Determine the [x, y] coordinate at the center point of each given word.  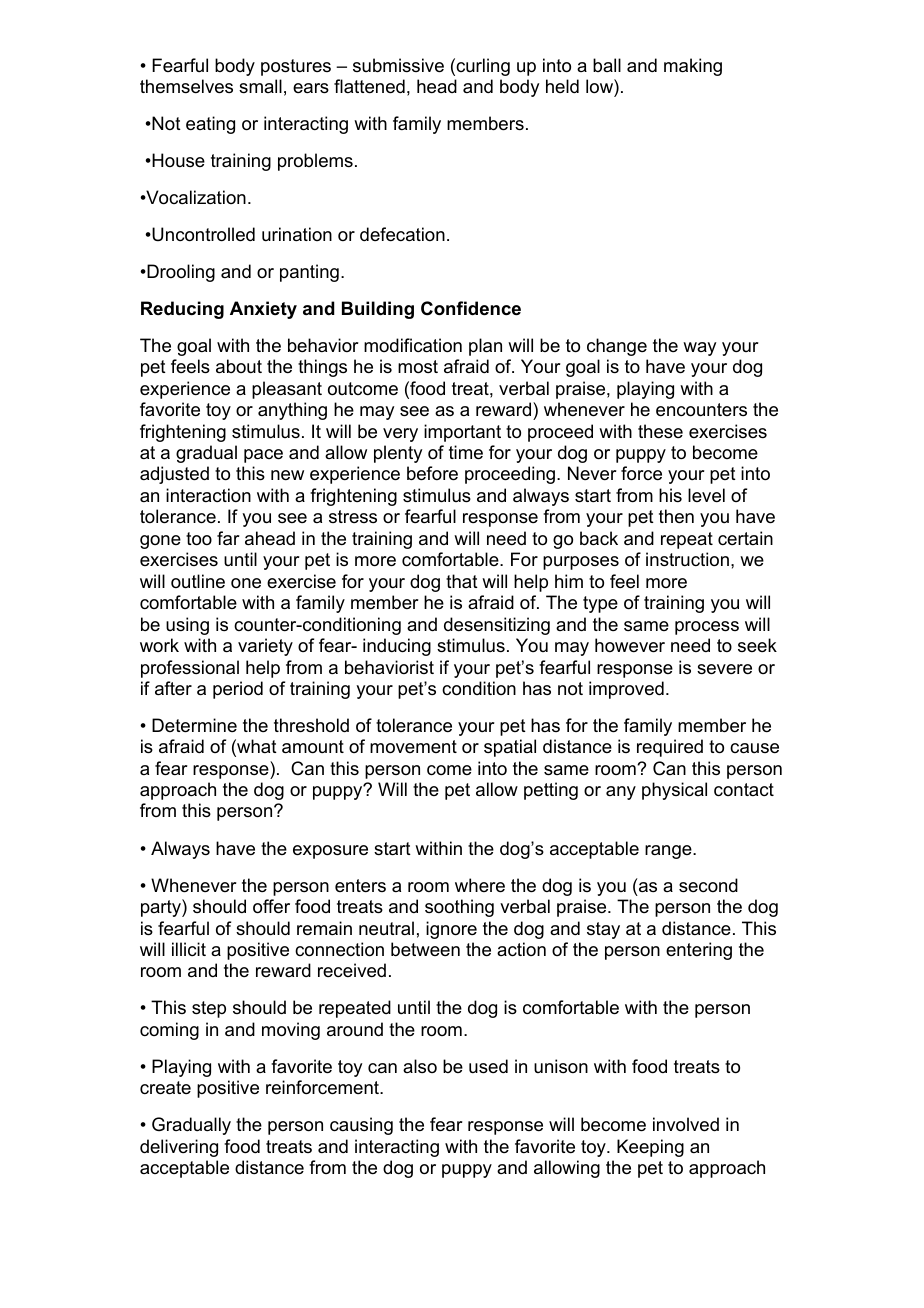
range [669, 852]
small [260, 86]
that [462, 581]
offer [271, 906]
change [617, 347]
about [239, 366]
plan [485, 347]
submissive [398, 65]
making [693, 67]
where [480, 885]
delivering [179, 1148]
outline [198, 581]
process [707, 628]
